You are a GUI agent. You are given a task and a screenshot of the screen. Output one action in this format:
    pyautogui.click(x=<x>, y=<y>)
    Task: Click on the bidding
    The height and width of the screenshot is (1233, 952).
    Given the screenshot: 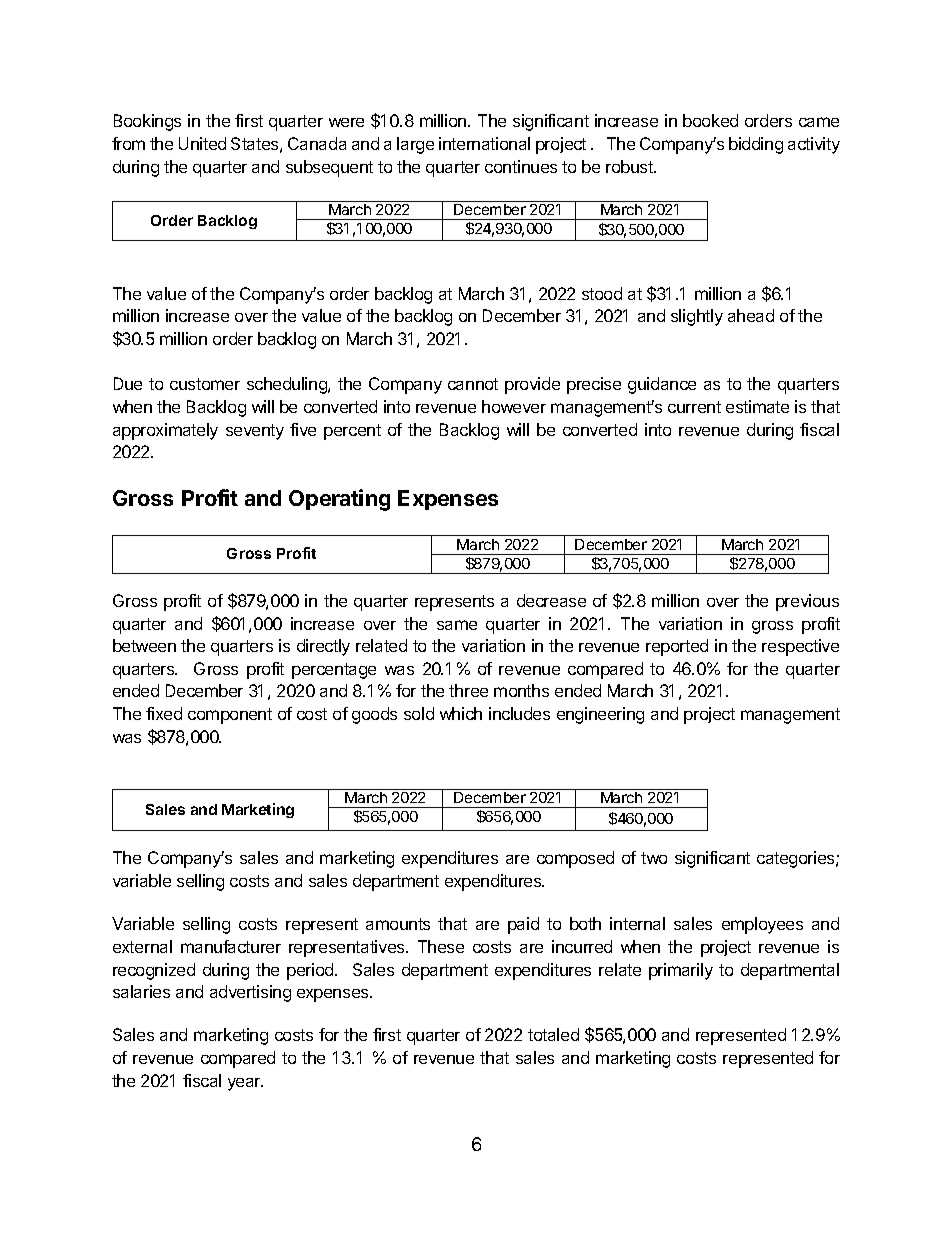 What is the action you would take?
    pyautogui.click(x=756, y=145)
